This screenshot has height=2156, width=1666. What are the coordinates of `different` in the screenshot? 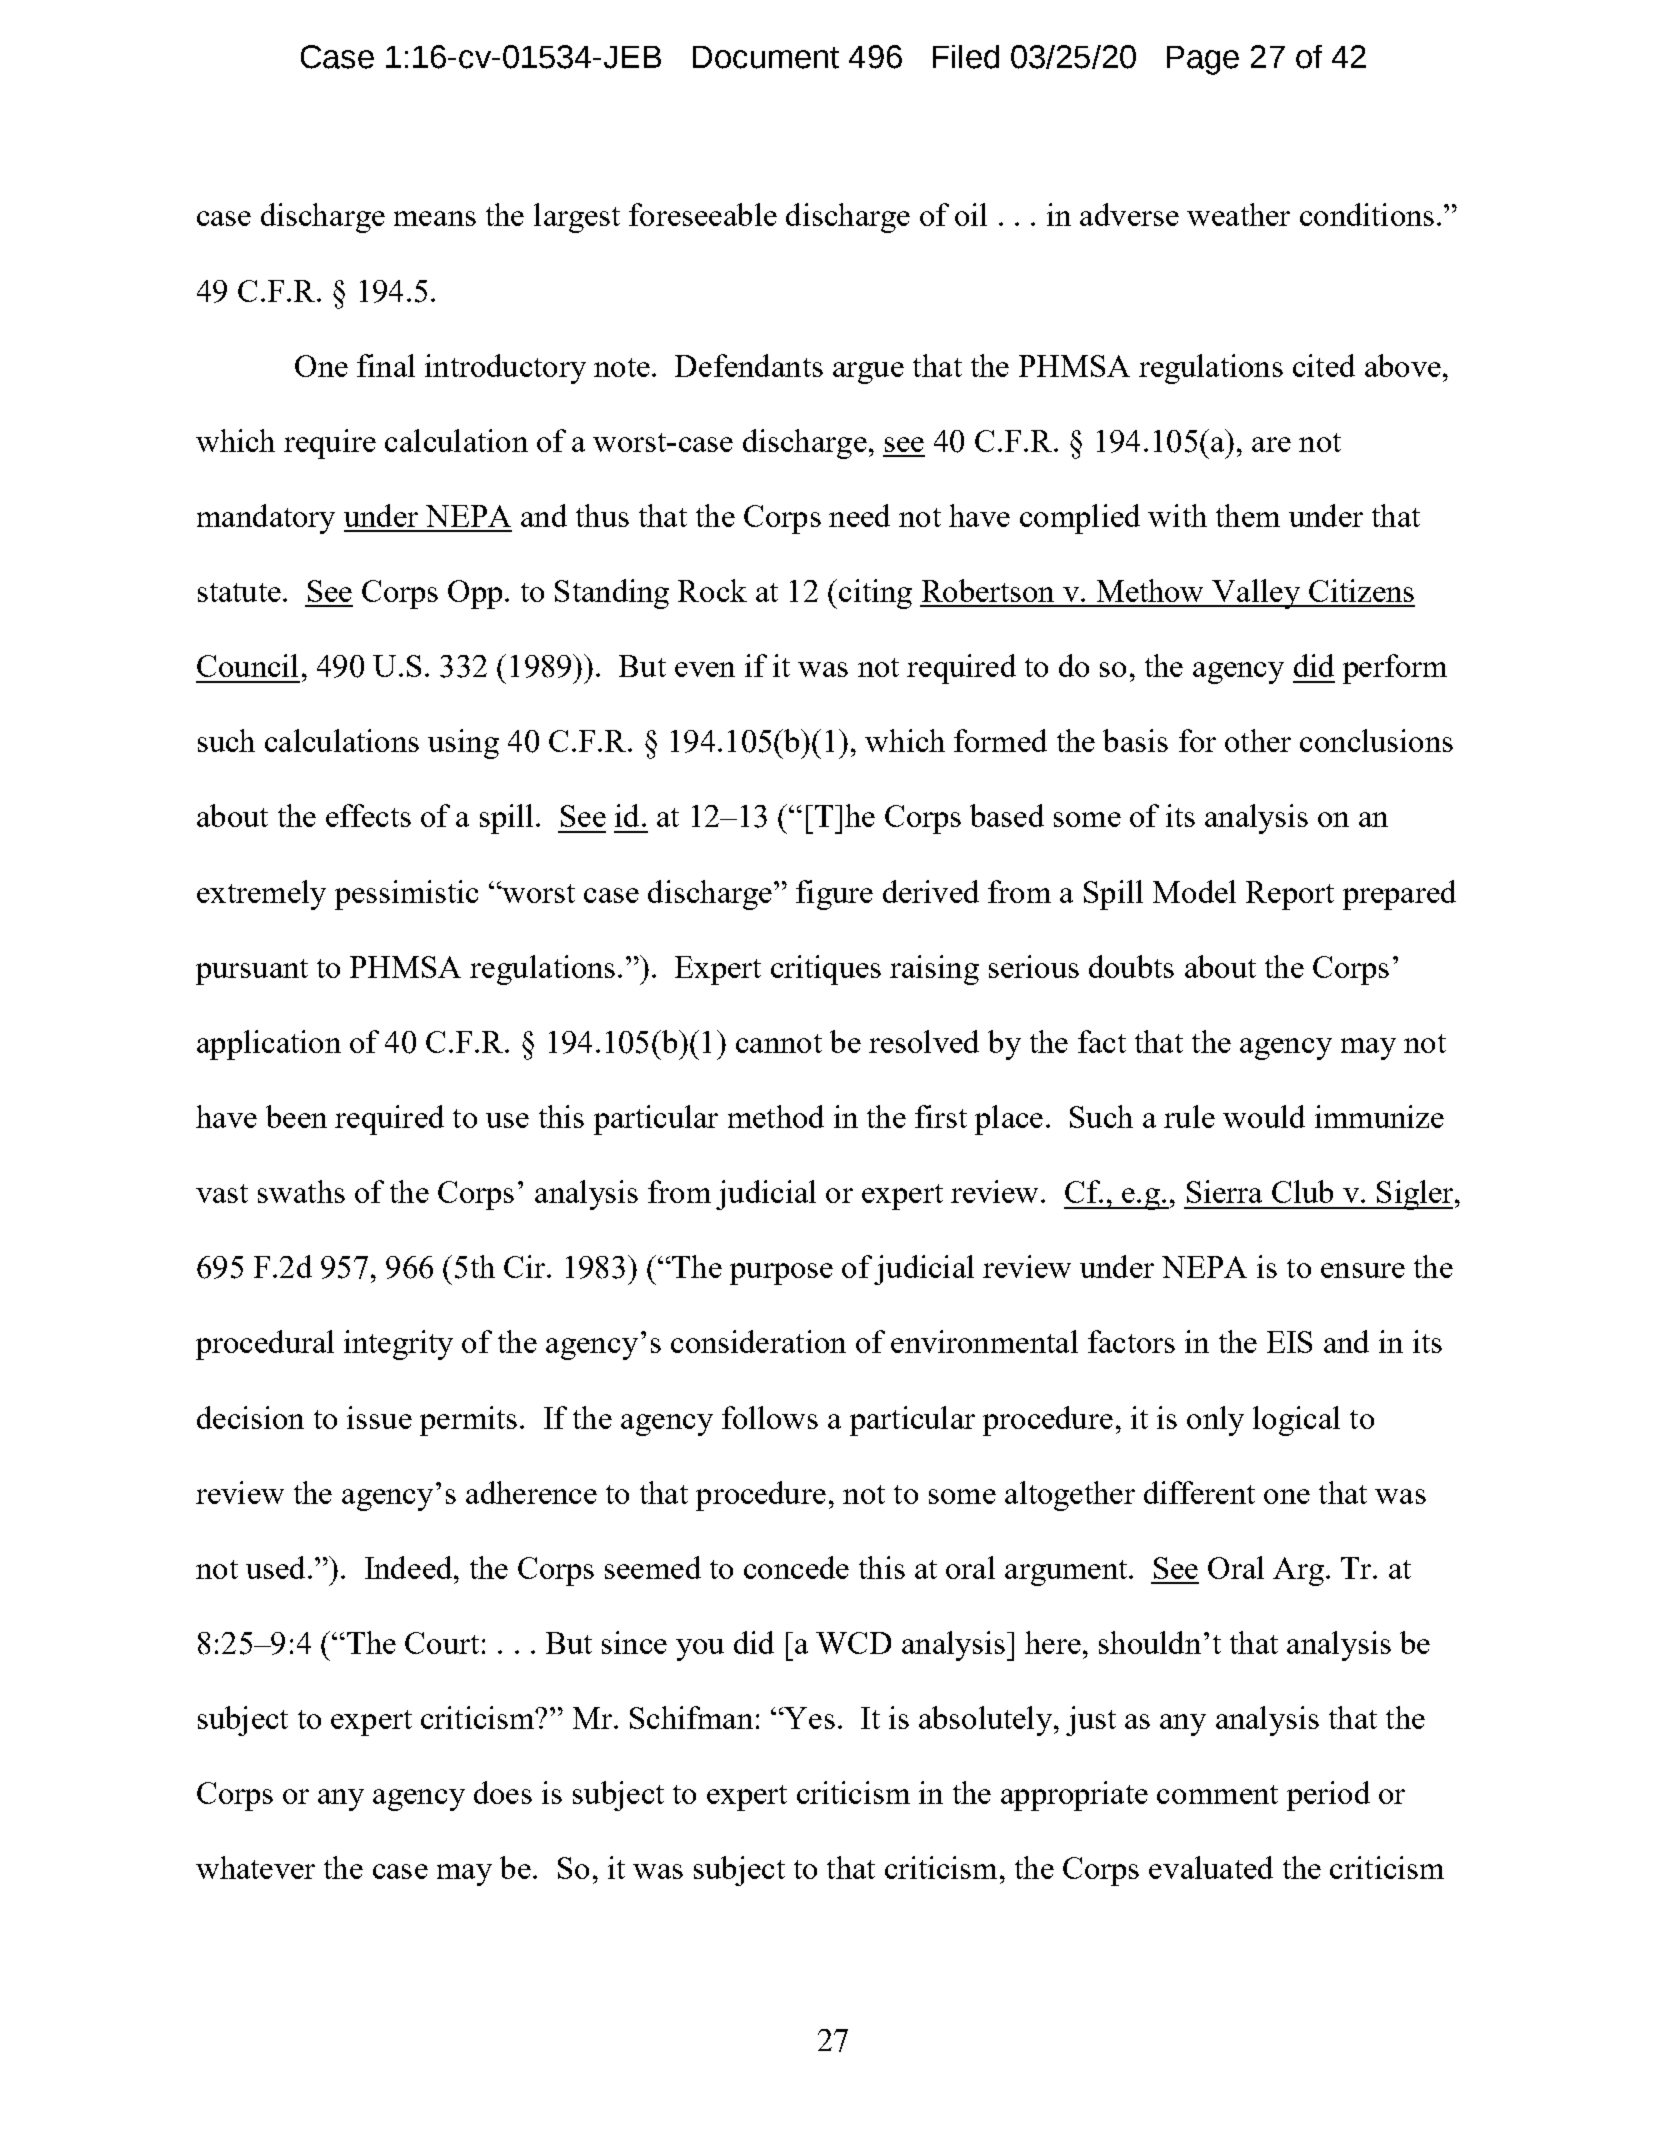 It's located at (1199, 1492).
